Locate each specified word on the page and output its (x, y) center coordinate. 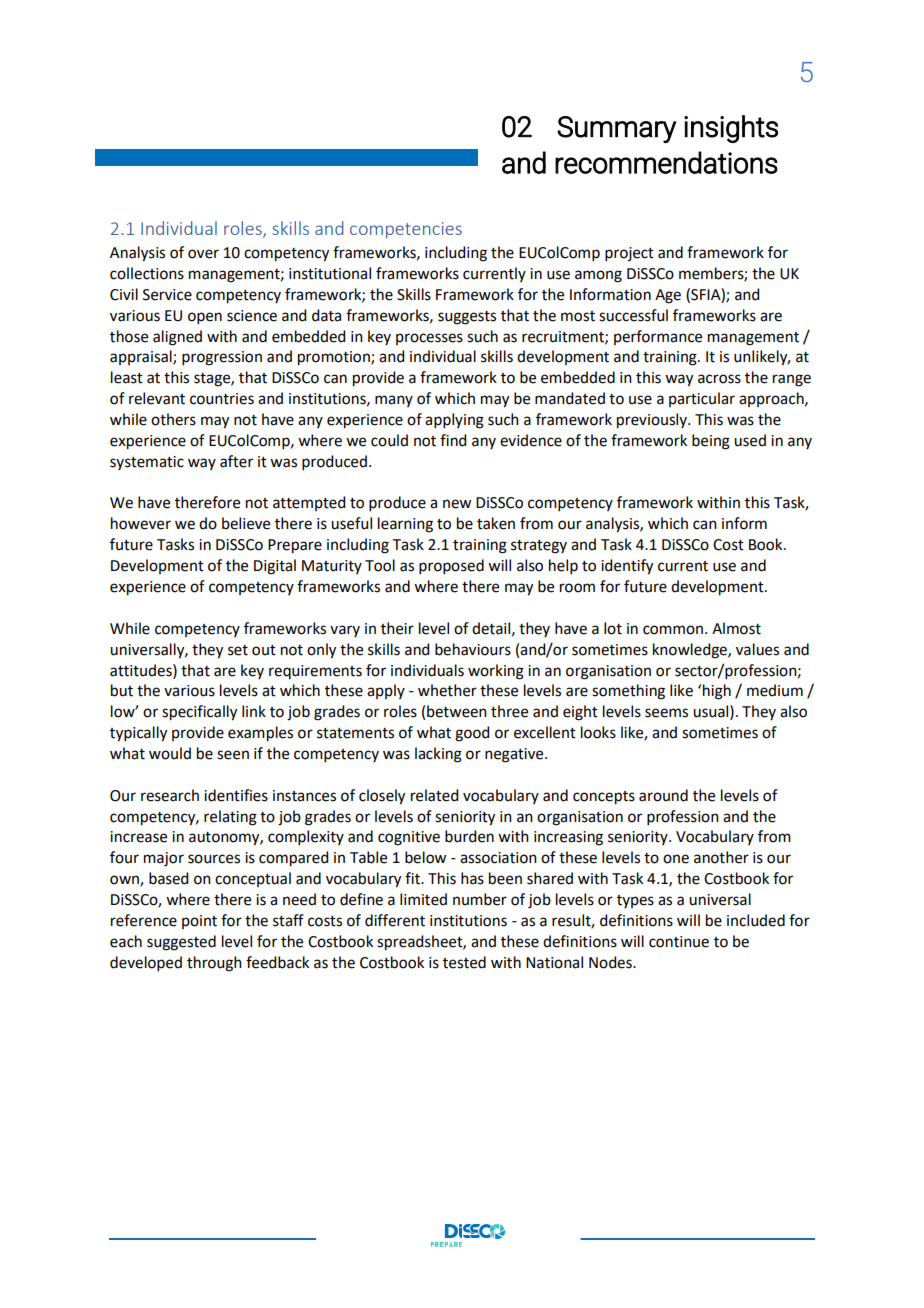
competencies (406, 230)
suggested (181, 943)
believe (246, 523)
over (203, 254)
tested (464, 962)
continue (679, 942)
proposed (451, 566)
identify (627, 567)
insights (731, 129)
